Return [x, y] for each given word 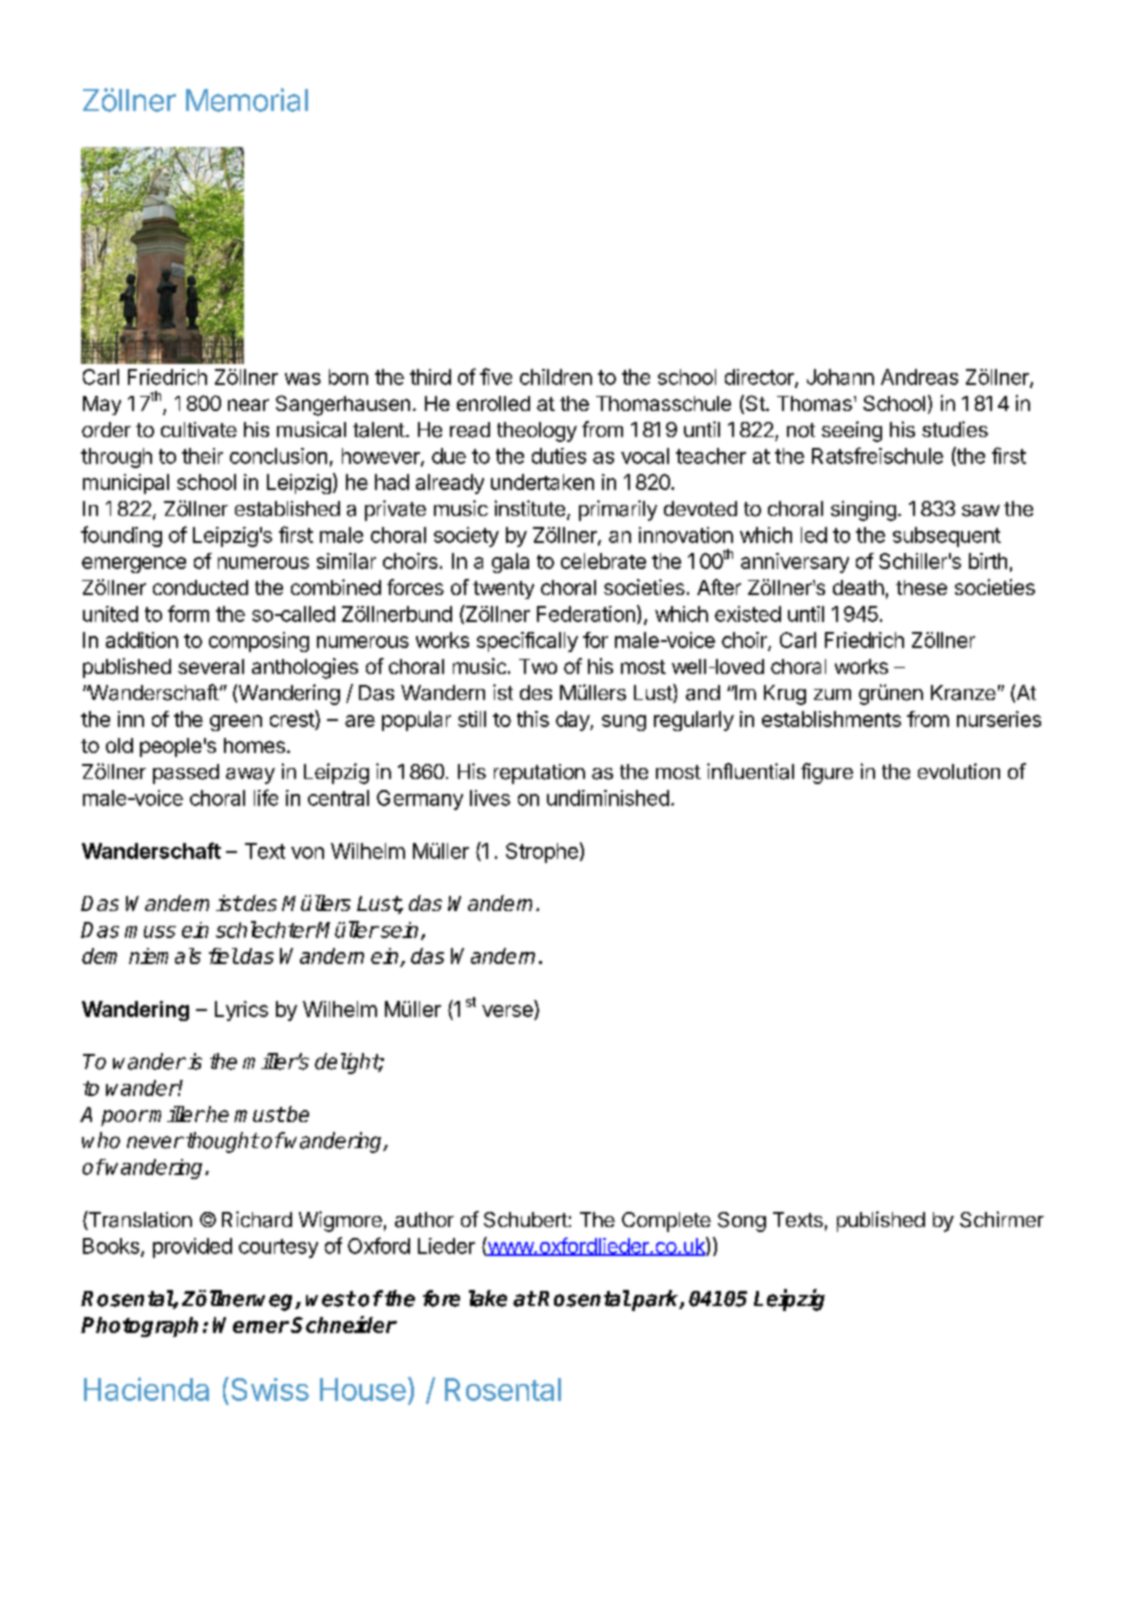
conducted [200, 587]
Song [742, 1222]
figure [827, 773]
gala [510, 563]
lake [488, 1298]
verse [507, 1011]
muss [150, 932]
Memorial [247, 100]
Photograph [139, 1327]
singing [863, 511]
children [556, 377]
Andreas [919, 377]
